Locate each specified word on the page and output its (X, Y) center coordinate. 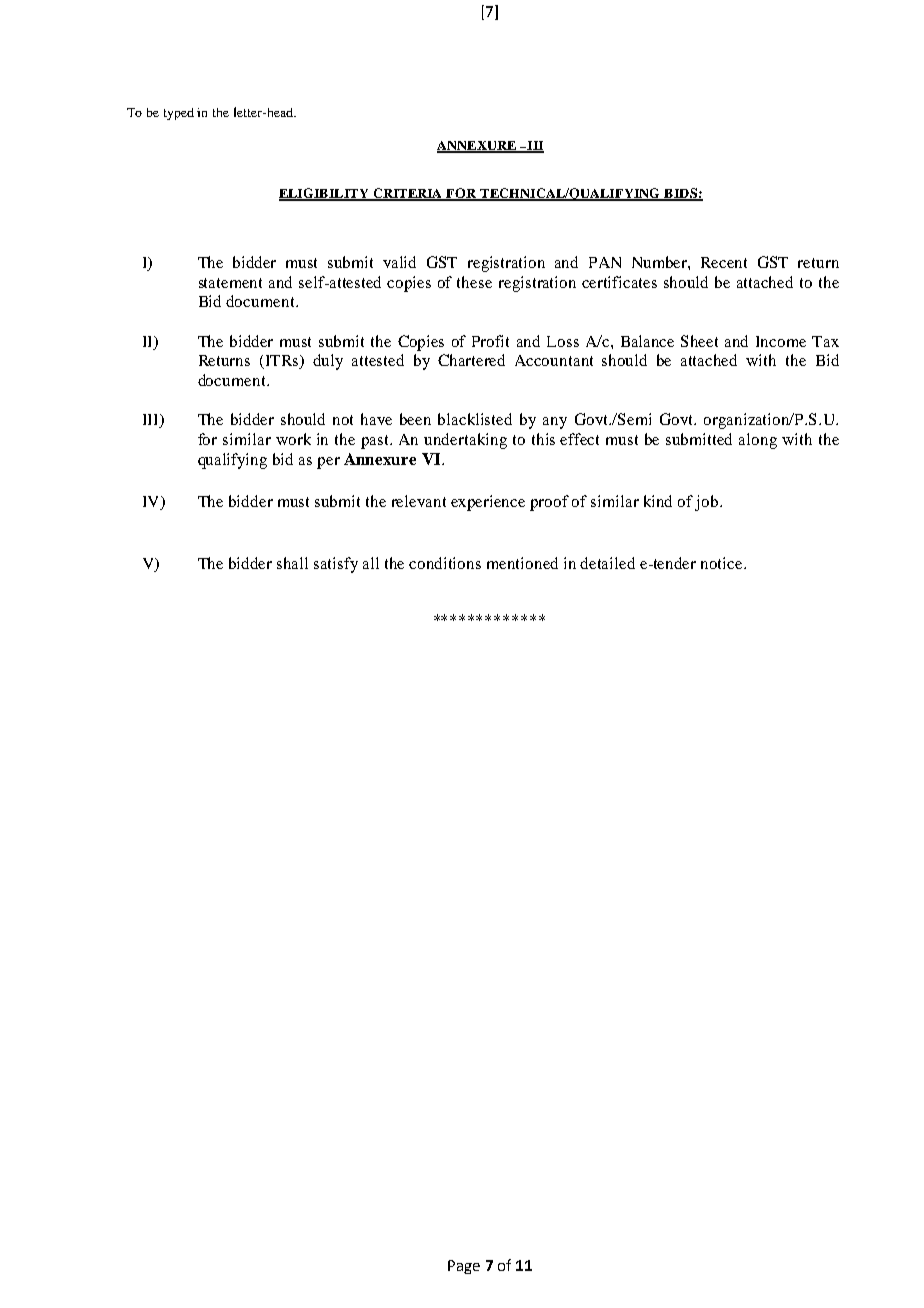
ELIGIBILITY (325, 194)
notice (723, 563)
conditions (445, 563)
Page (464, 1267)
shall (292, 563)
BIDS (680, 194)
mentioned (522, 563)
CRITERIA (408, 194)
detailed (607, 563)
